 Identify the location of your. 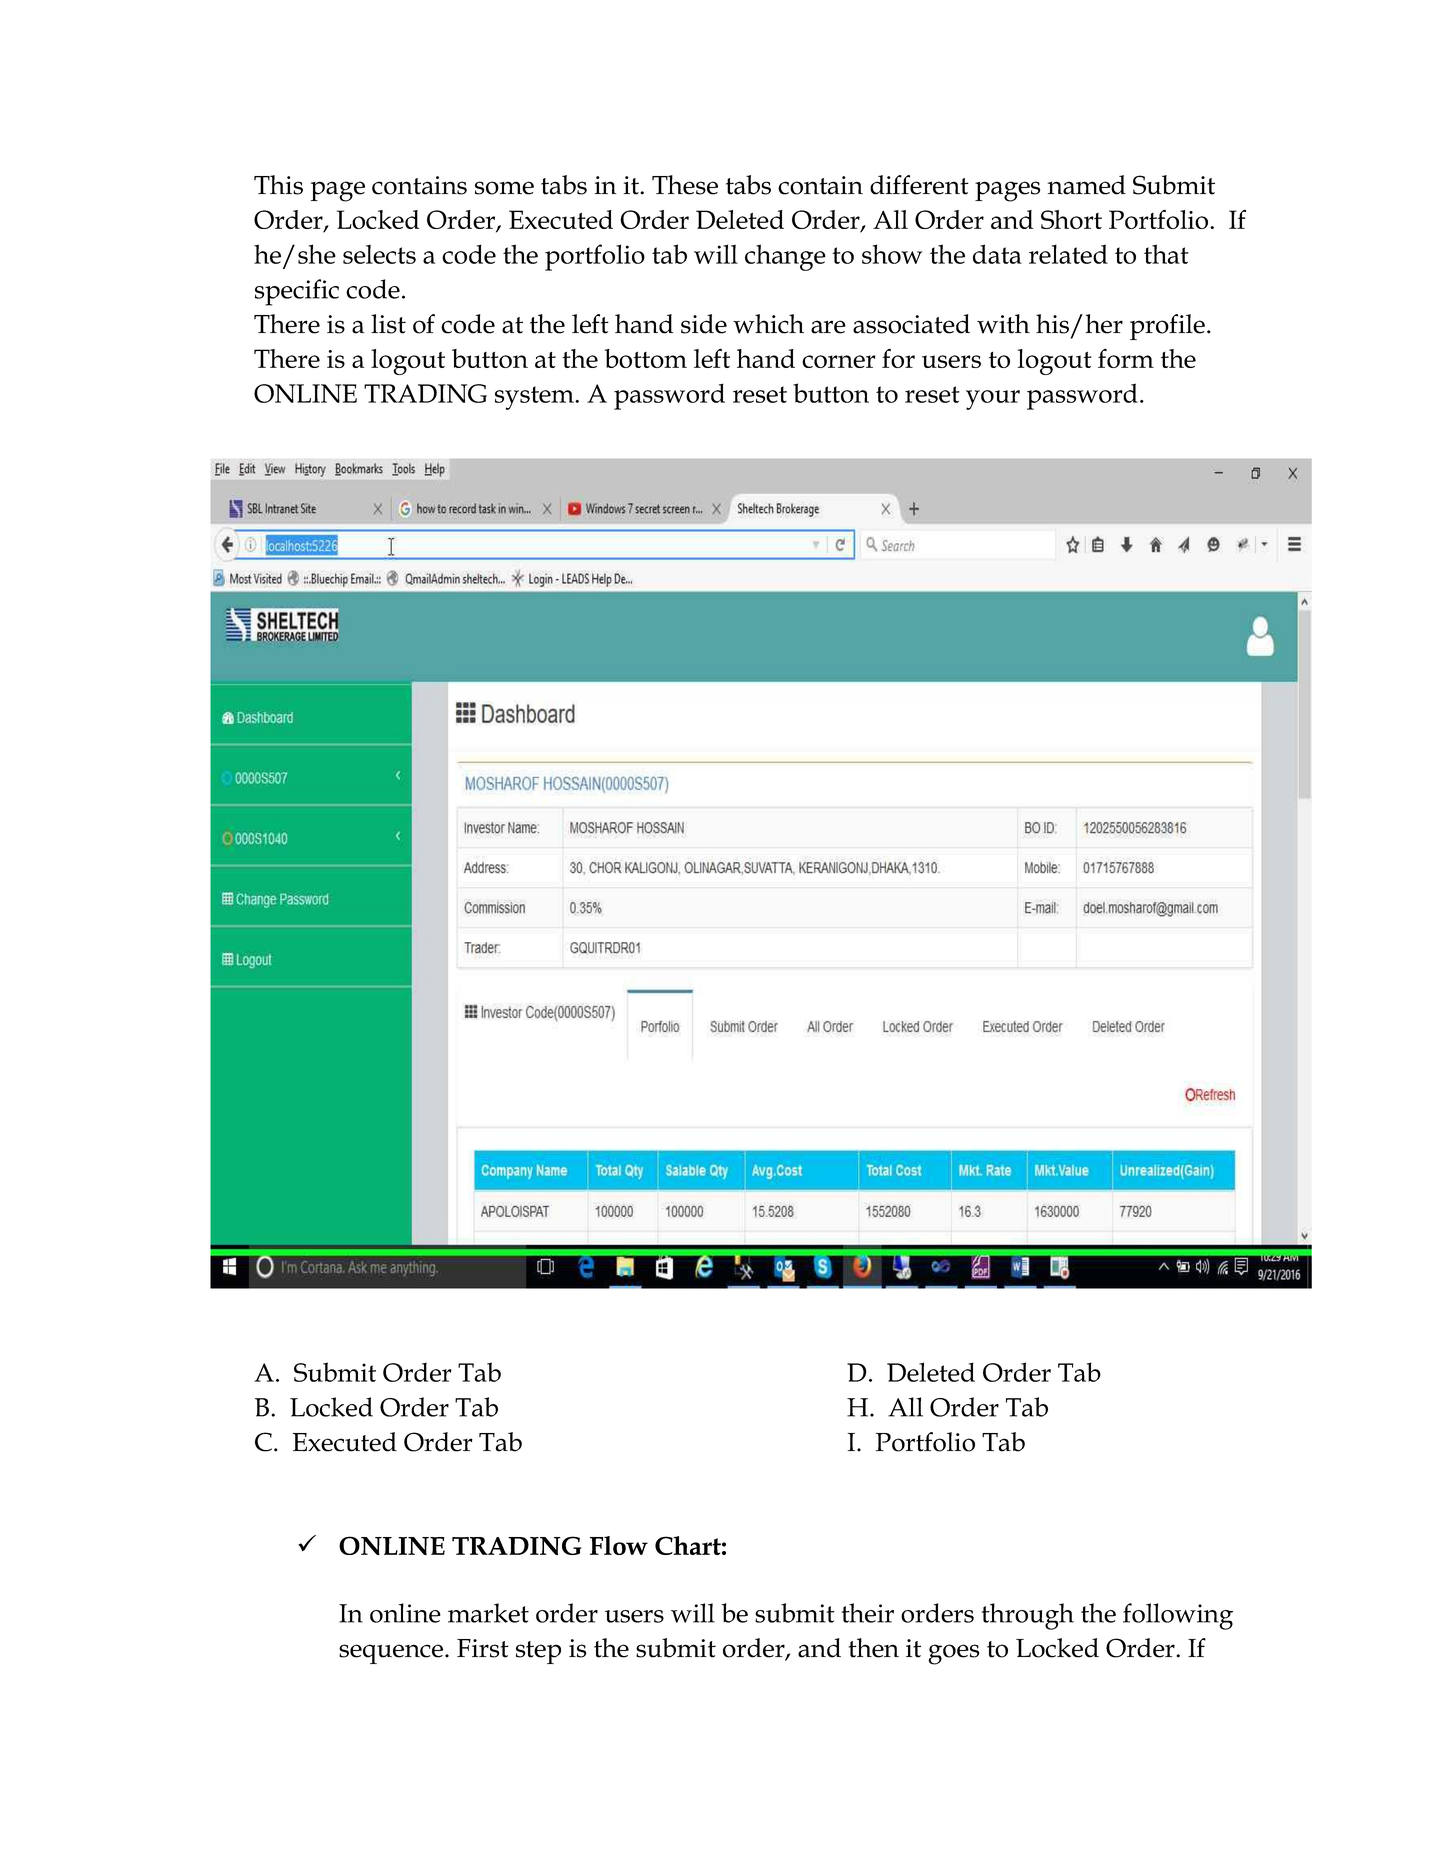
(993, 400).
